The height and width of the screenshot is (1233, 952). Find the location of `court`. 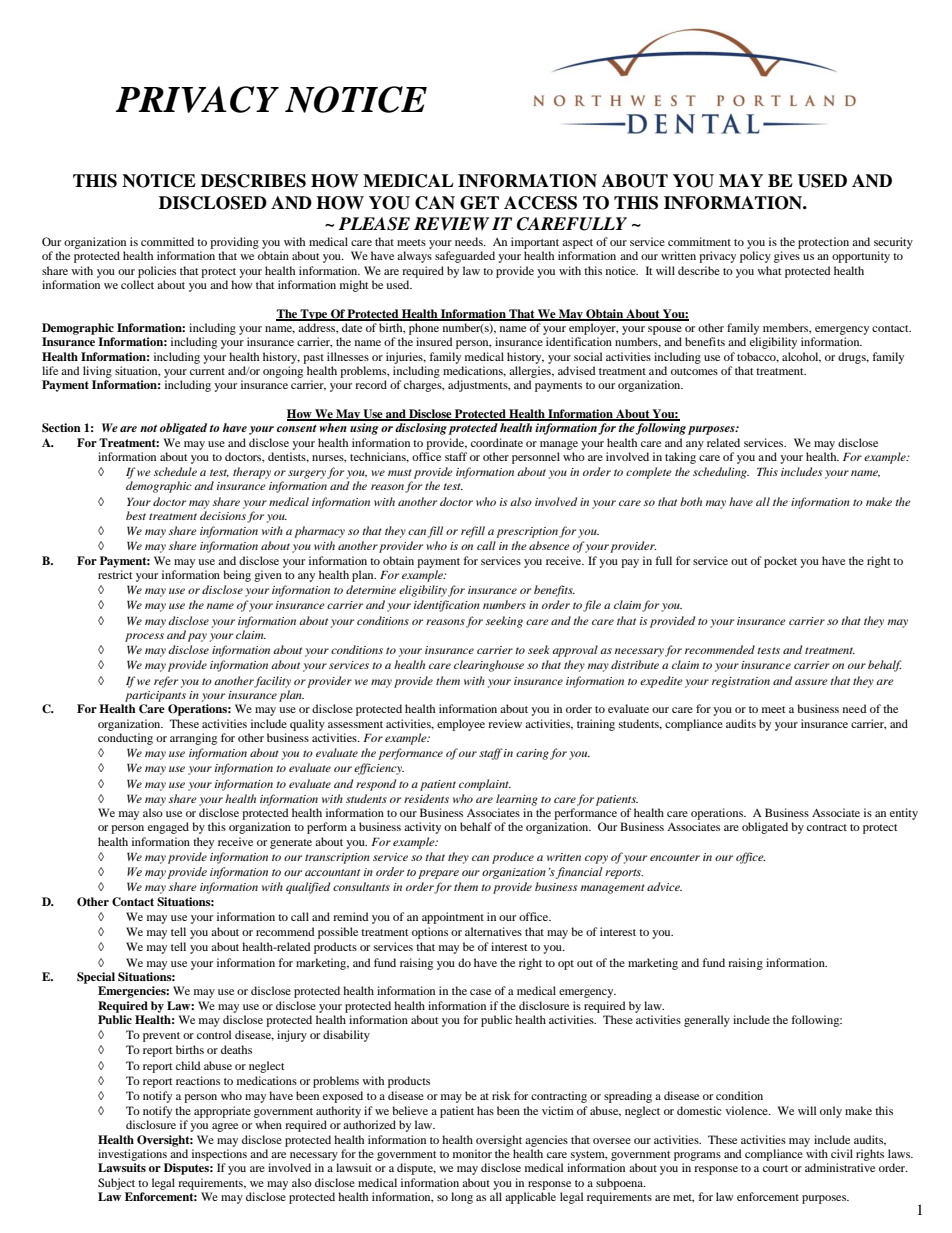

court is located at coordinates (775, 1168).
